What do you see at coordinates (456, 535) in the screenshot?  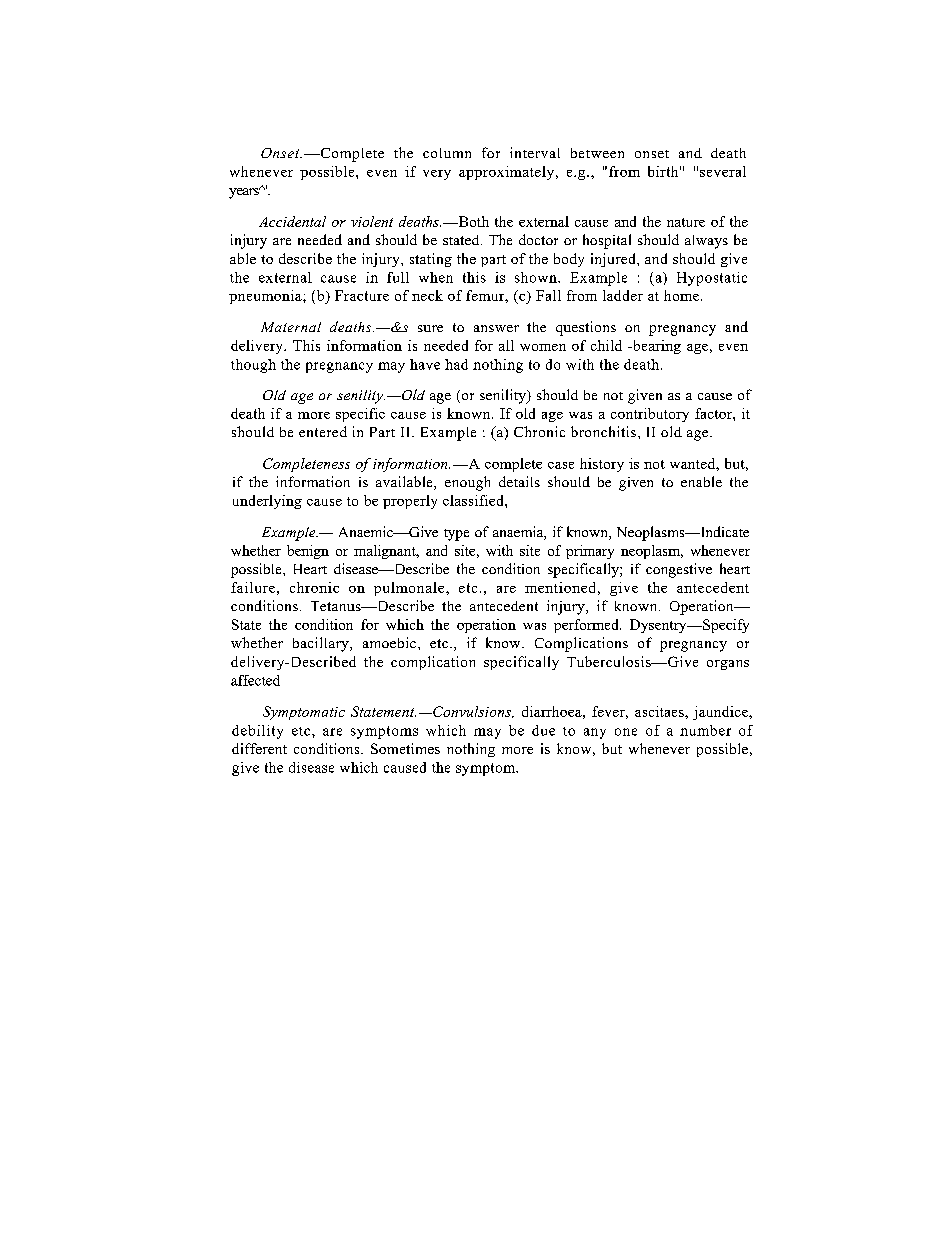 I see `type` at bounding box center [456, 535].
